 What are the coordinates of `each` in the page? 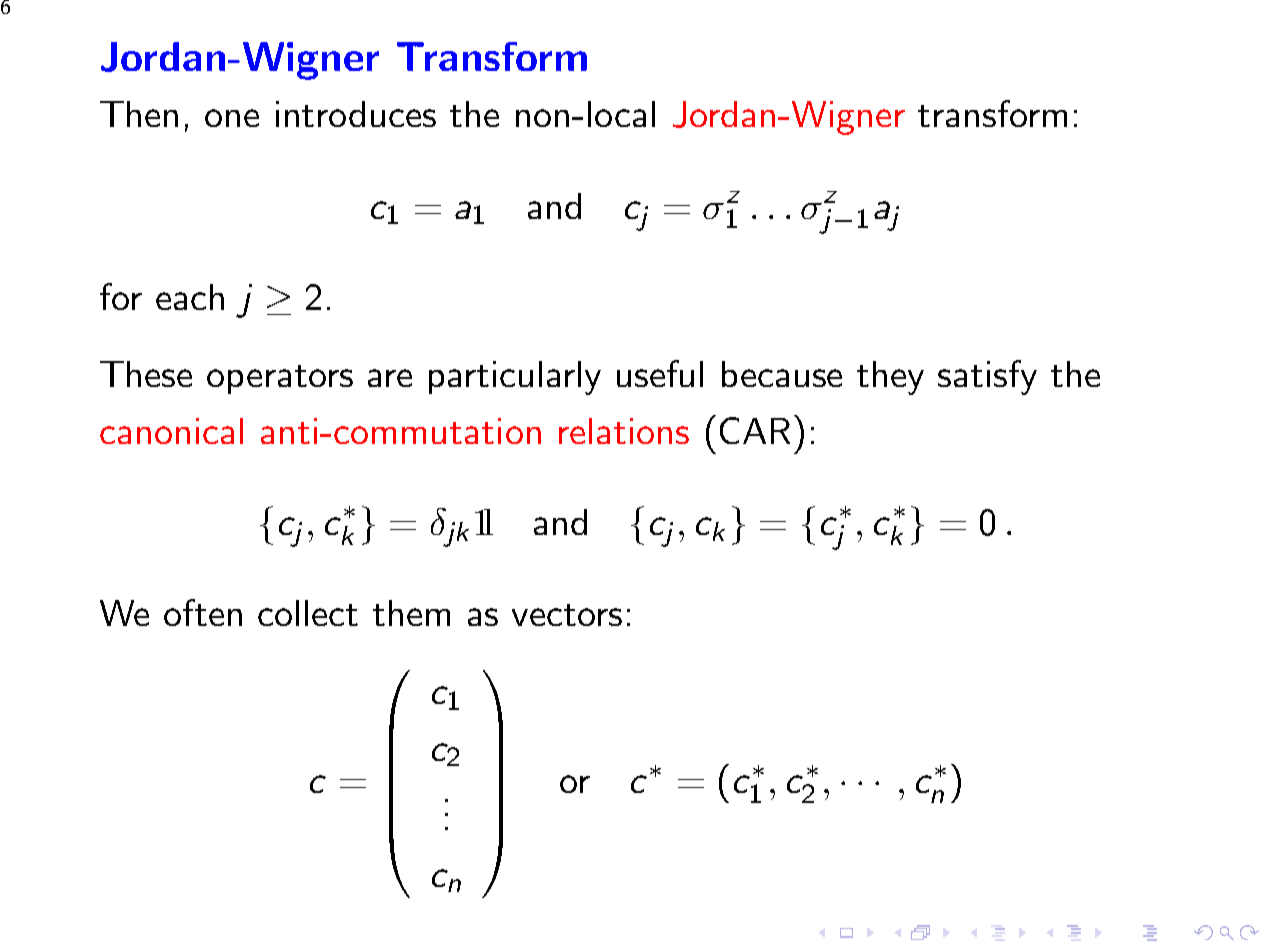 It's located at (190, 297).
